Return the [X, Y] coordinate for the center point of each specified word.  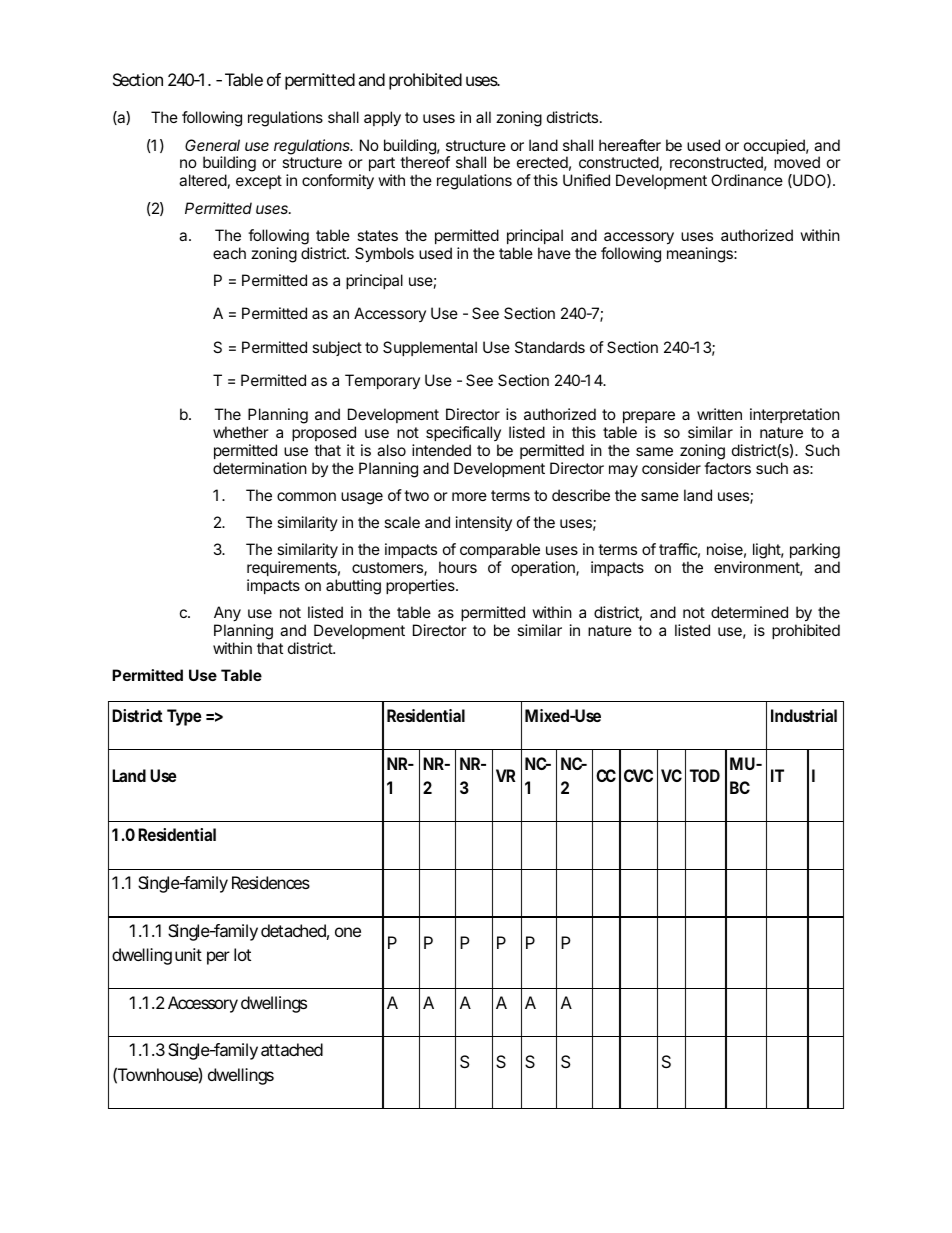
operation [544, 568]
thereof [425, 162]
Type [184, 717]
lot [242, 954]
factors [727, 468]
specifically [463, 433]
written [719, 414]
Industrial [804, 715]
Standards [550, 347]
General [212, 145]
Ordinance [747, 180]
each [229, 253]
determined [749, 612]
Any [227, 615]
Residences [271, 882]
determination [260, 468]
